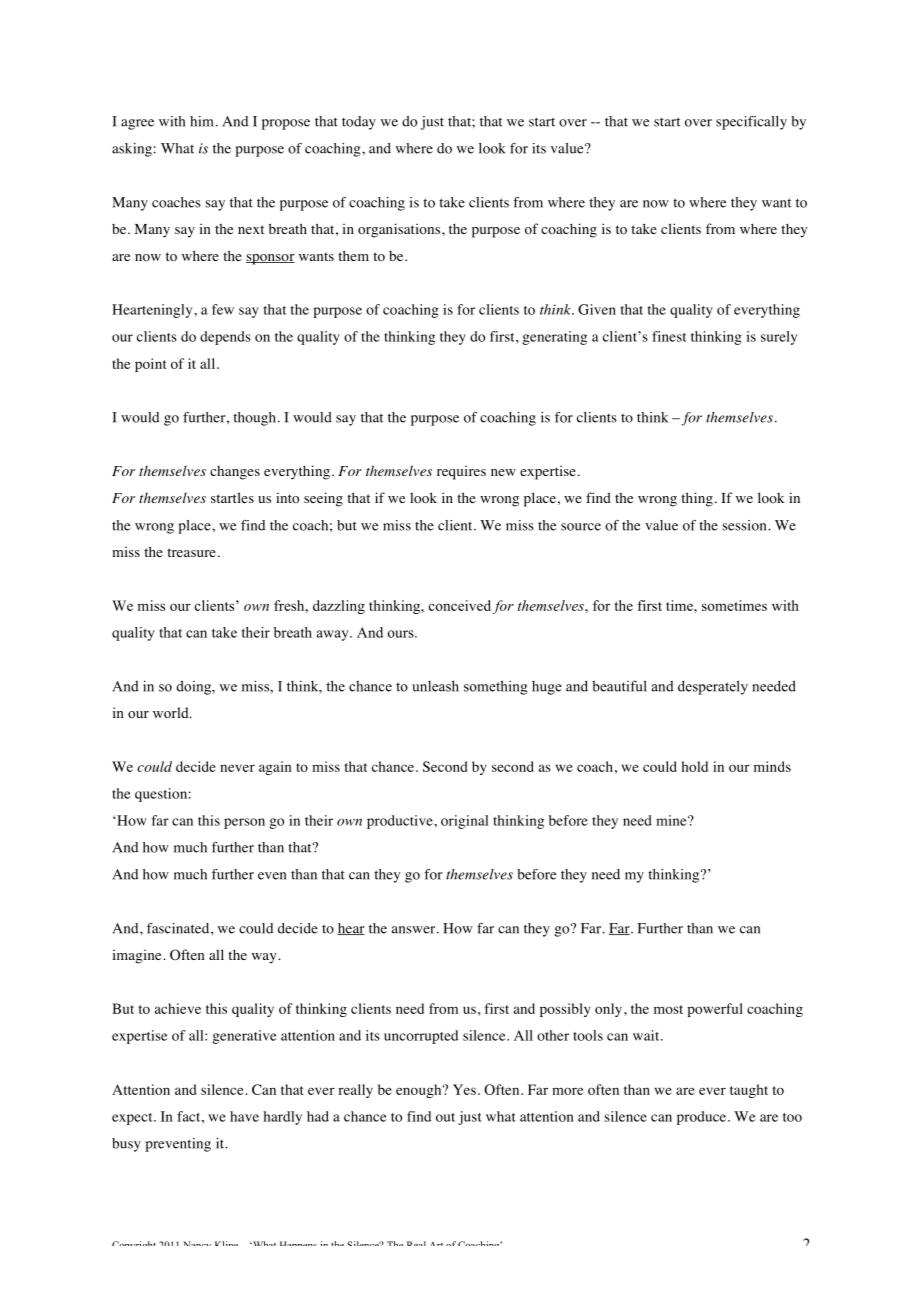 The height and width of the image is (1308, 924). Describe the element at coordinates (695, 766) in the image. I see `hold` at that location.
